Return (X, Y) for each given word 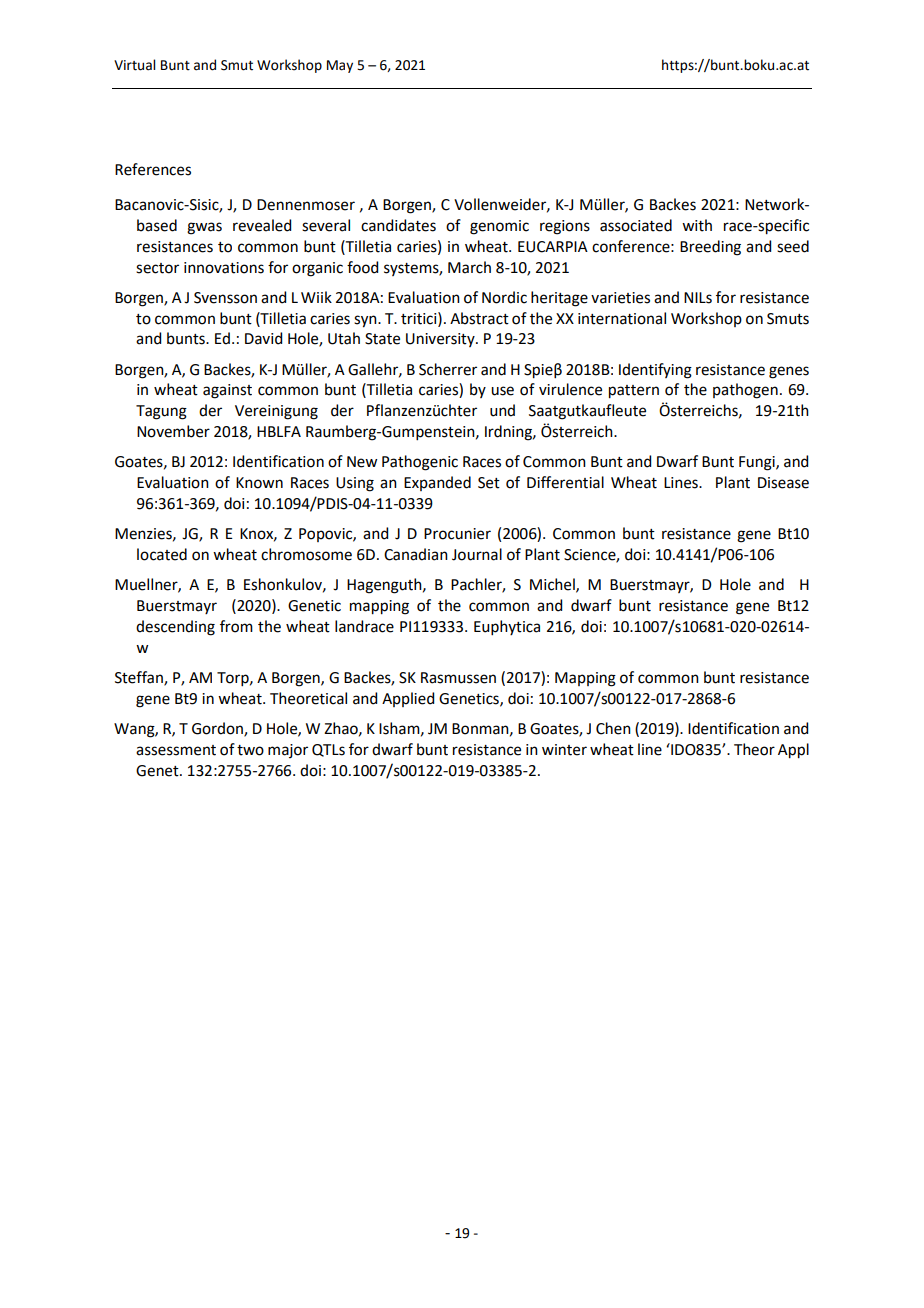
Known (259, 483)
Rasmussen (458, 678)
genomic (499, 227)
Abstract (479, 318)
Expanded (437, 483)
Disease (783, 483)
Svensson (225, 298)
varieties (620, 298)
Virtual (134, 65)
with (697, 225)
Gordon (218, 729)
